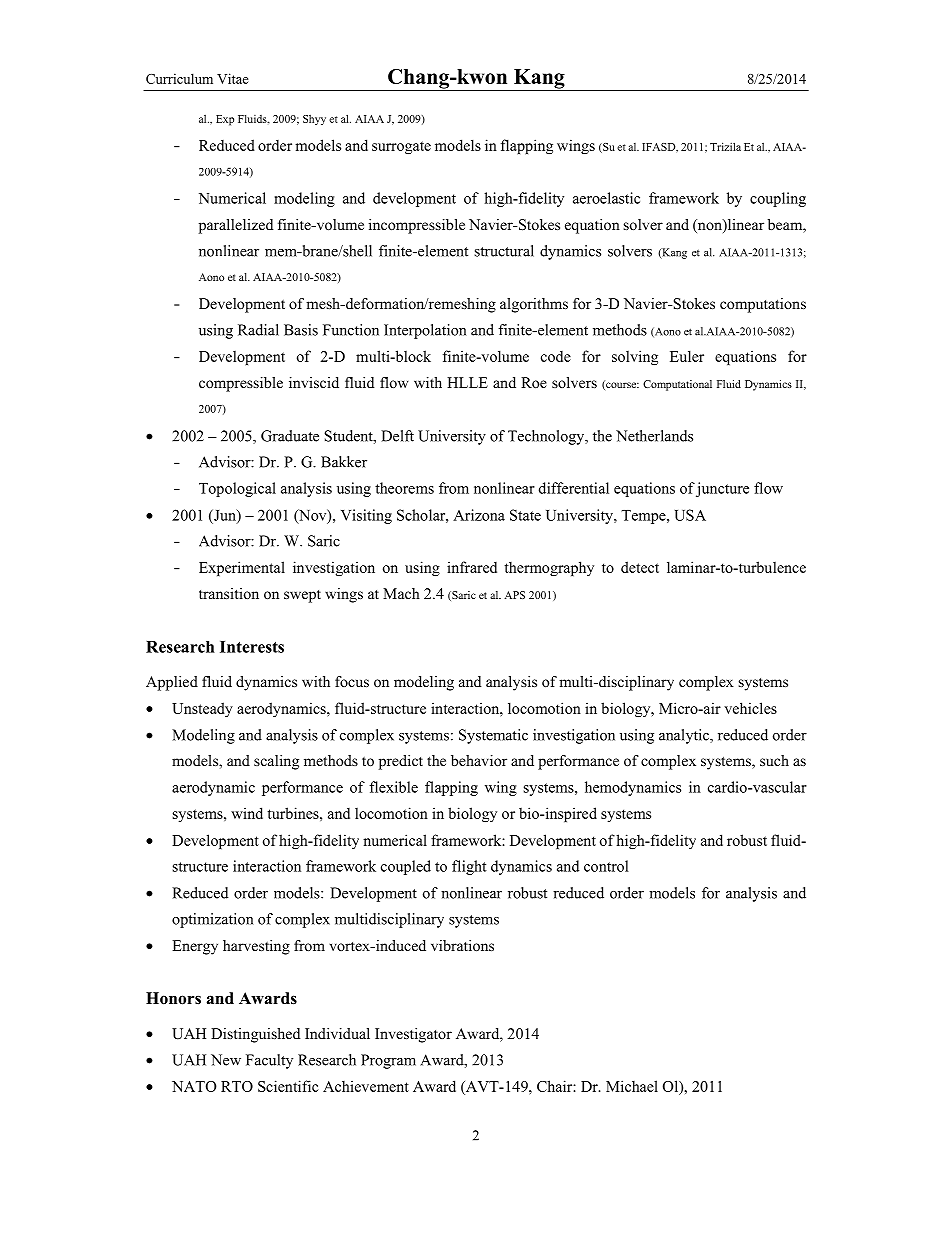 The height and width of the screenshot is (1233, 952). What do you see at coordinates (534, 305) in the screenshot?
I see `algorithms` at bounding box center [534, 305].
